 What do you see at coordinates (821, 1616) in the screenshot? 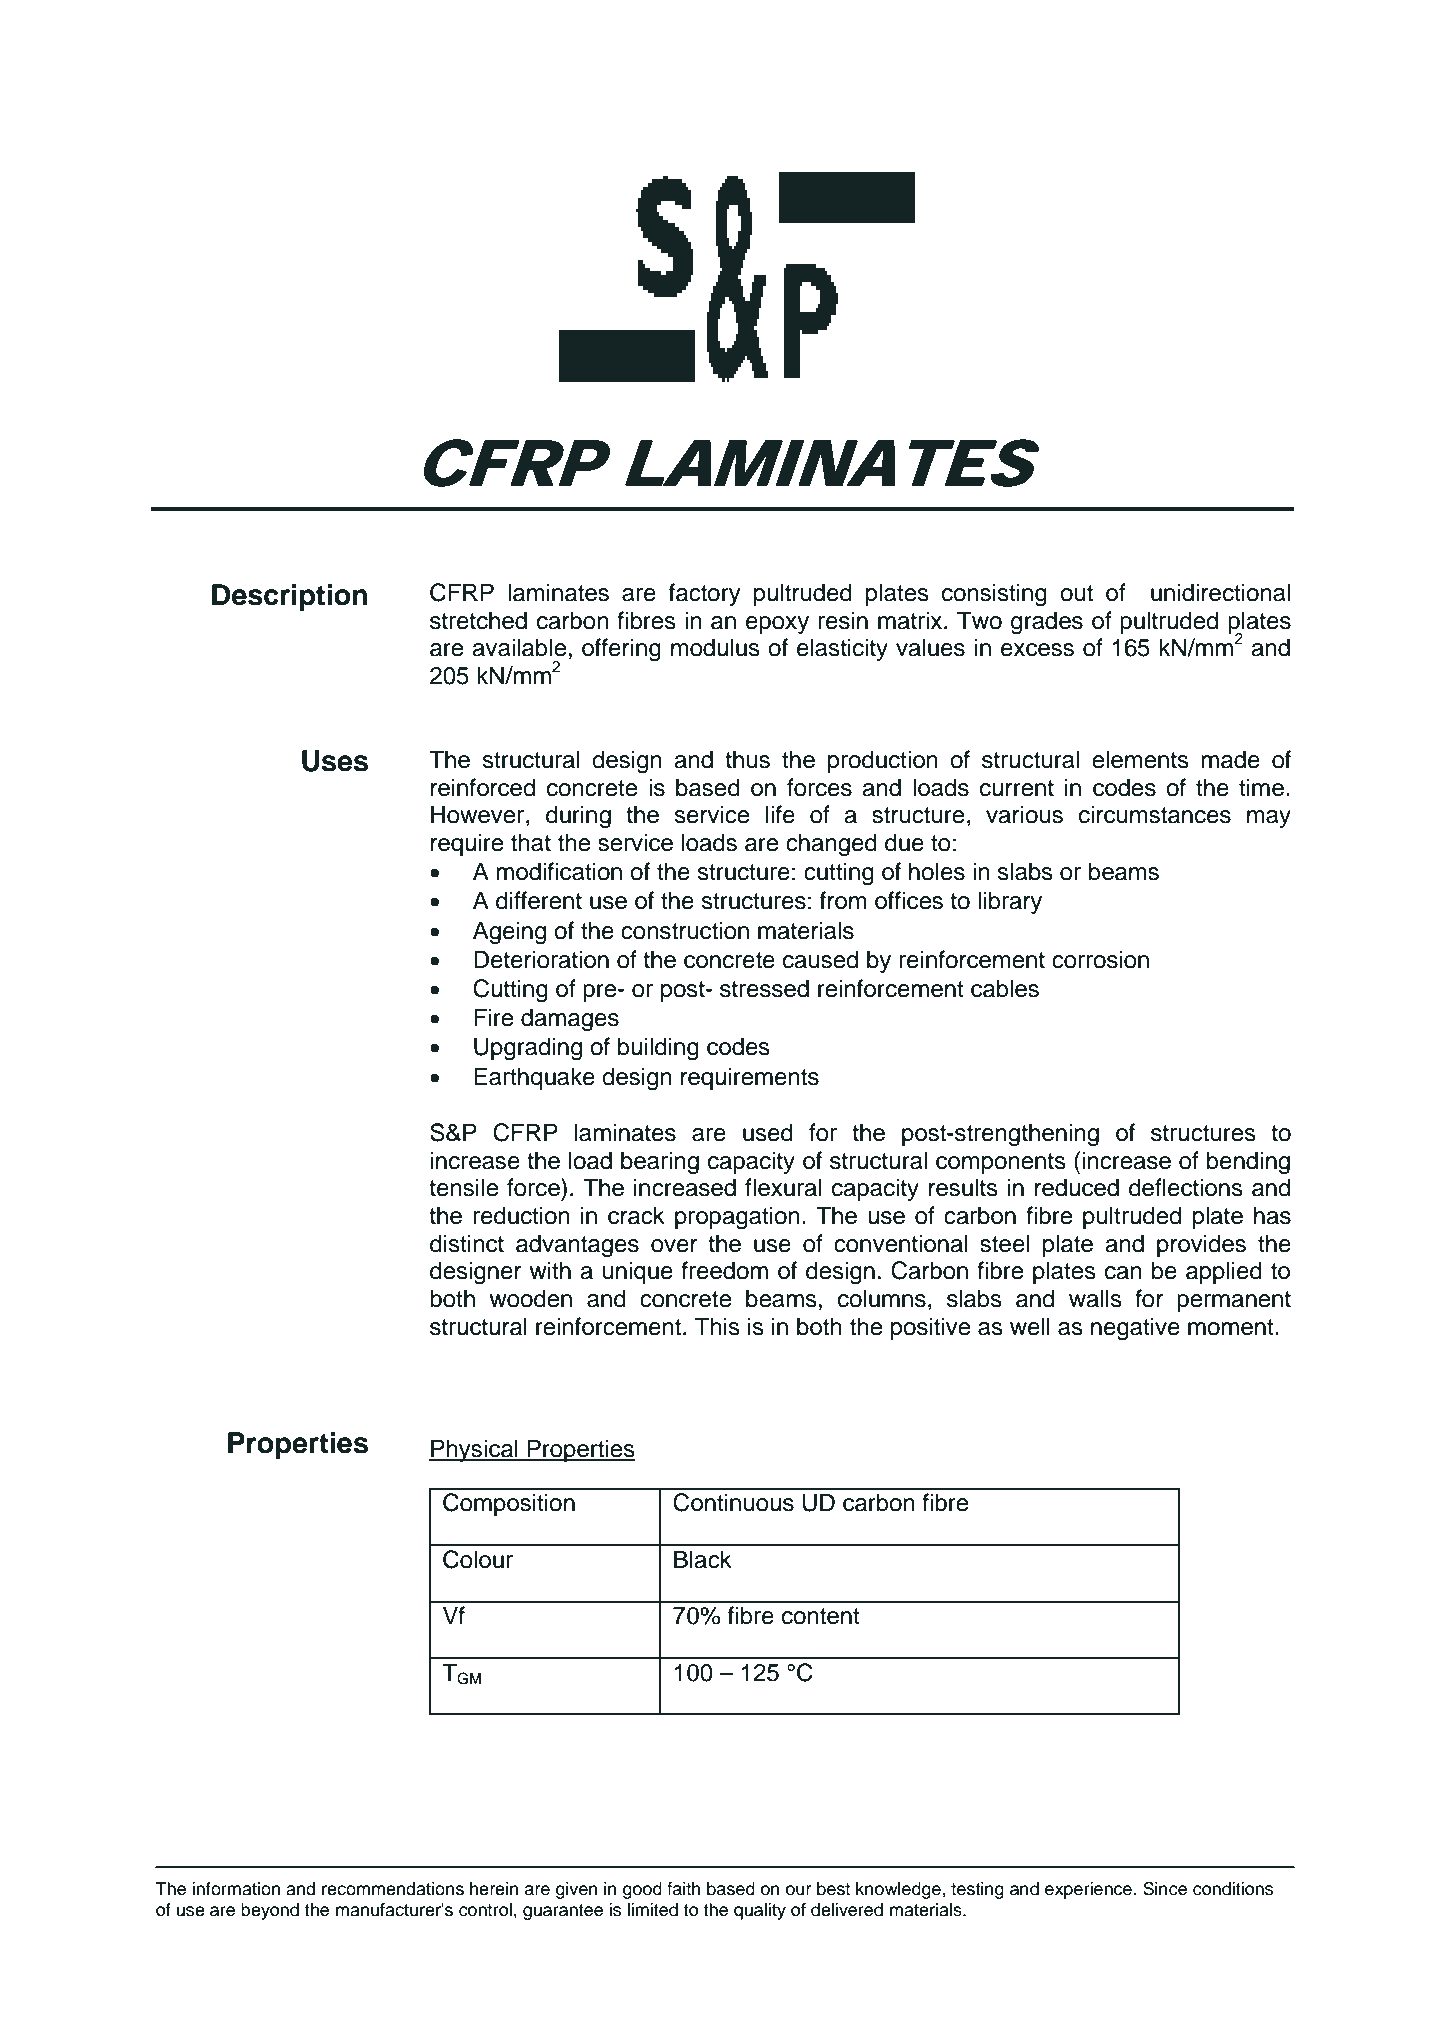
I see `content` at bounding box center [821, 1616].
